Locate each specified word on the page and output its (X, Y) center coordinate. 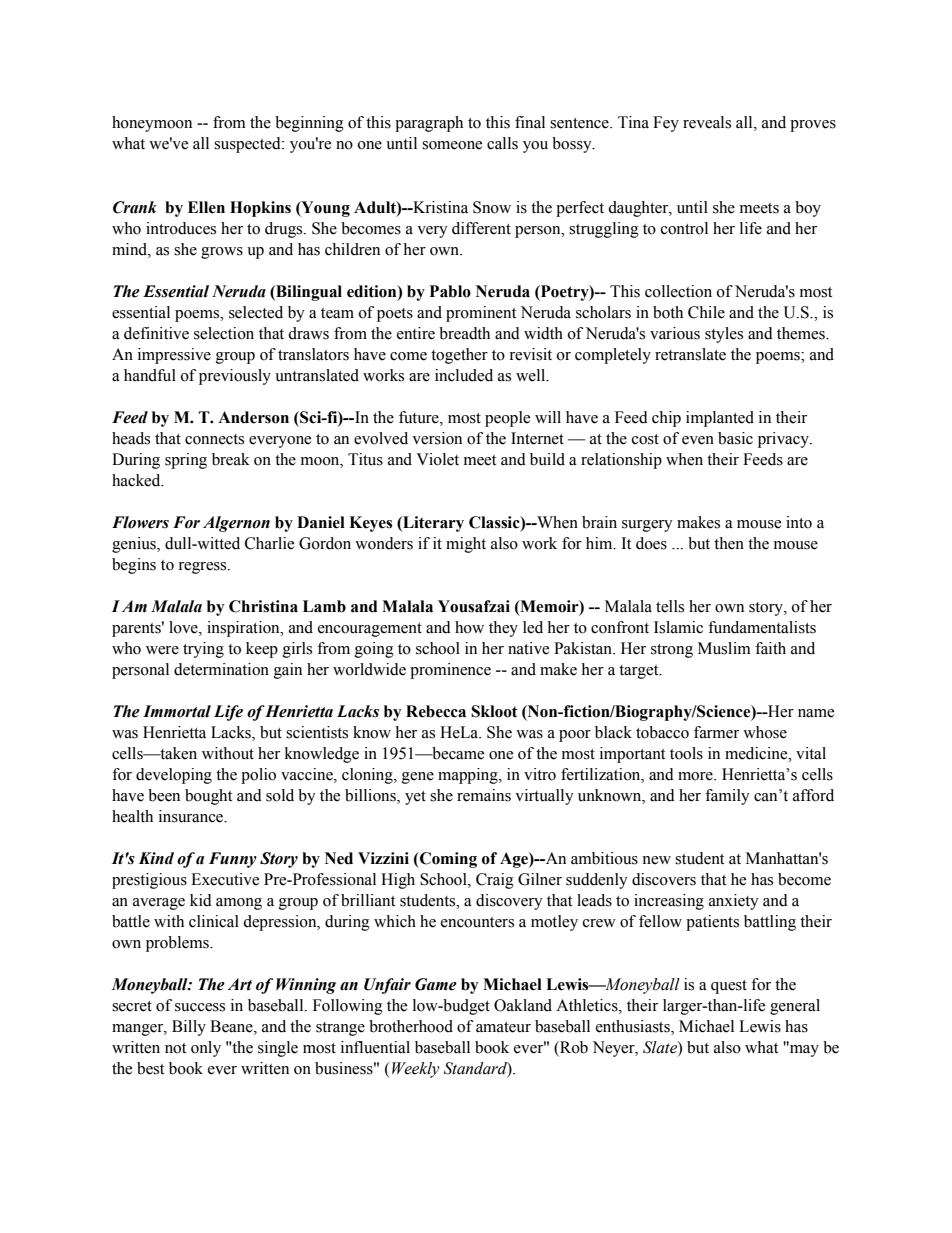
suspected (248, 145)
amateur (503, 1027)
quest (729, 987)
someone (452, 145)
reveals (707, 122)
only (206, 1049)
